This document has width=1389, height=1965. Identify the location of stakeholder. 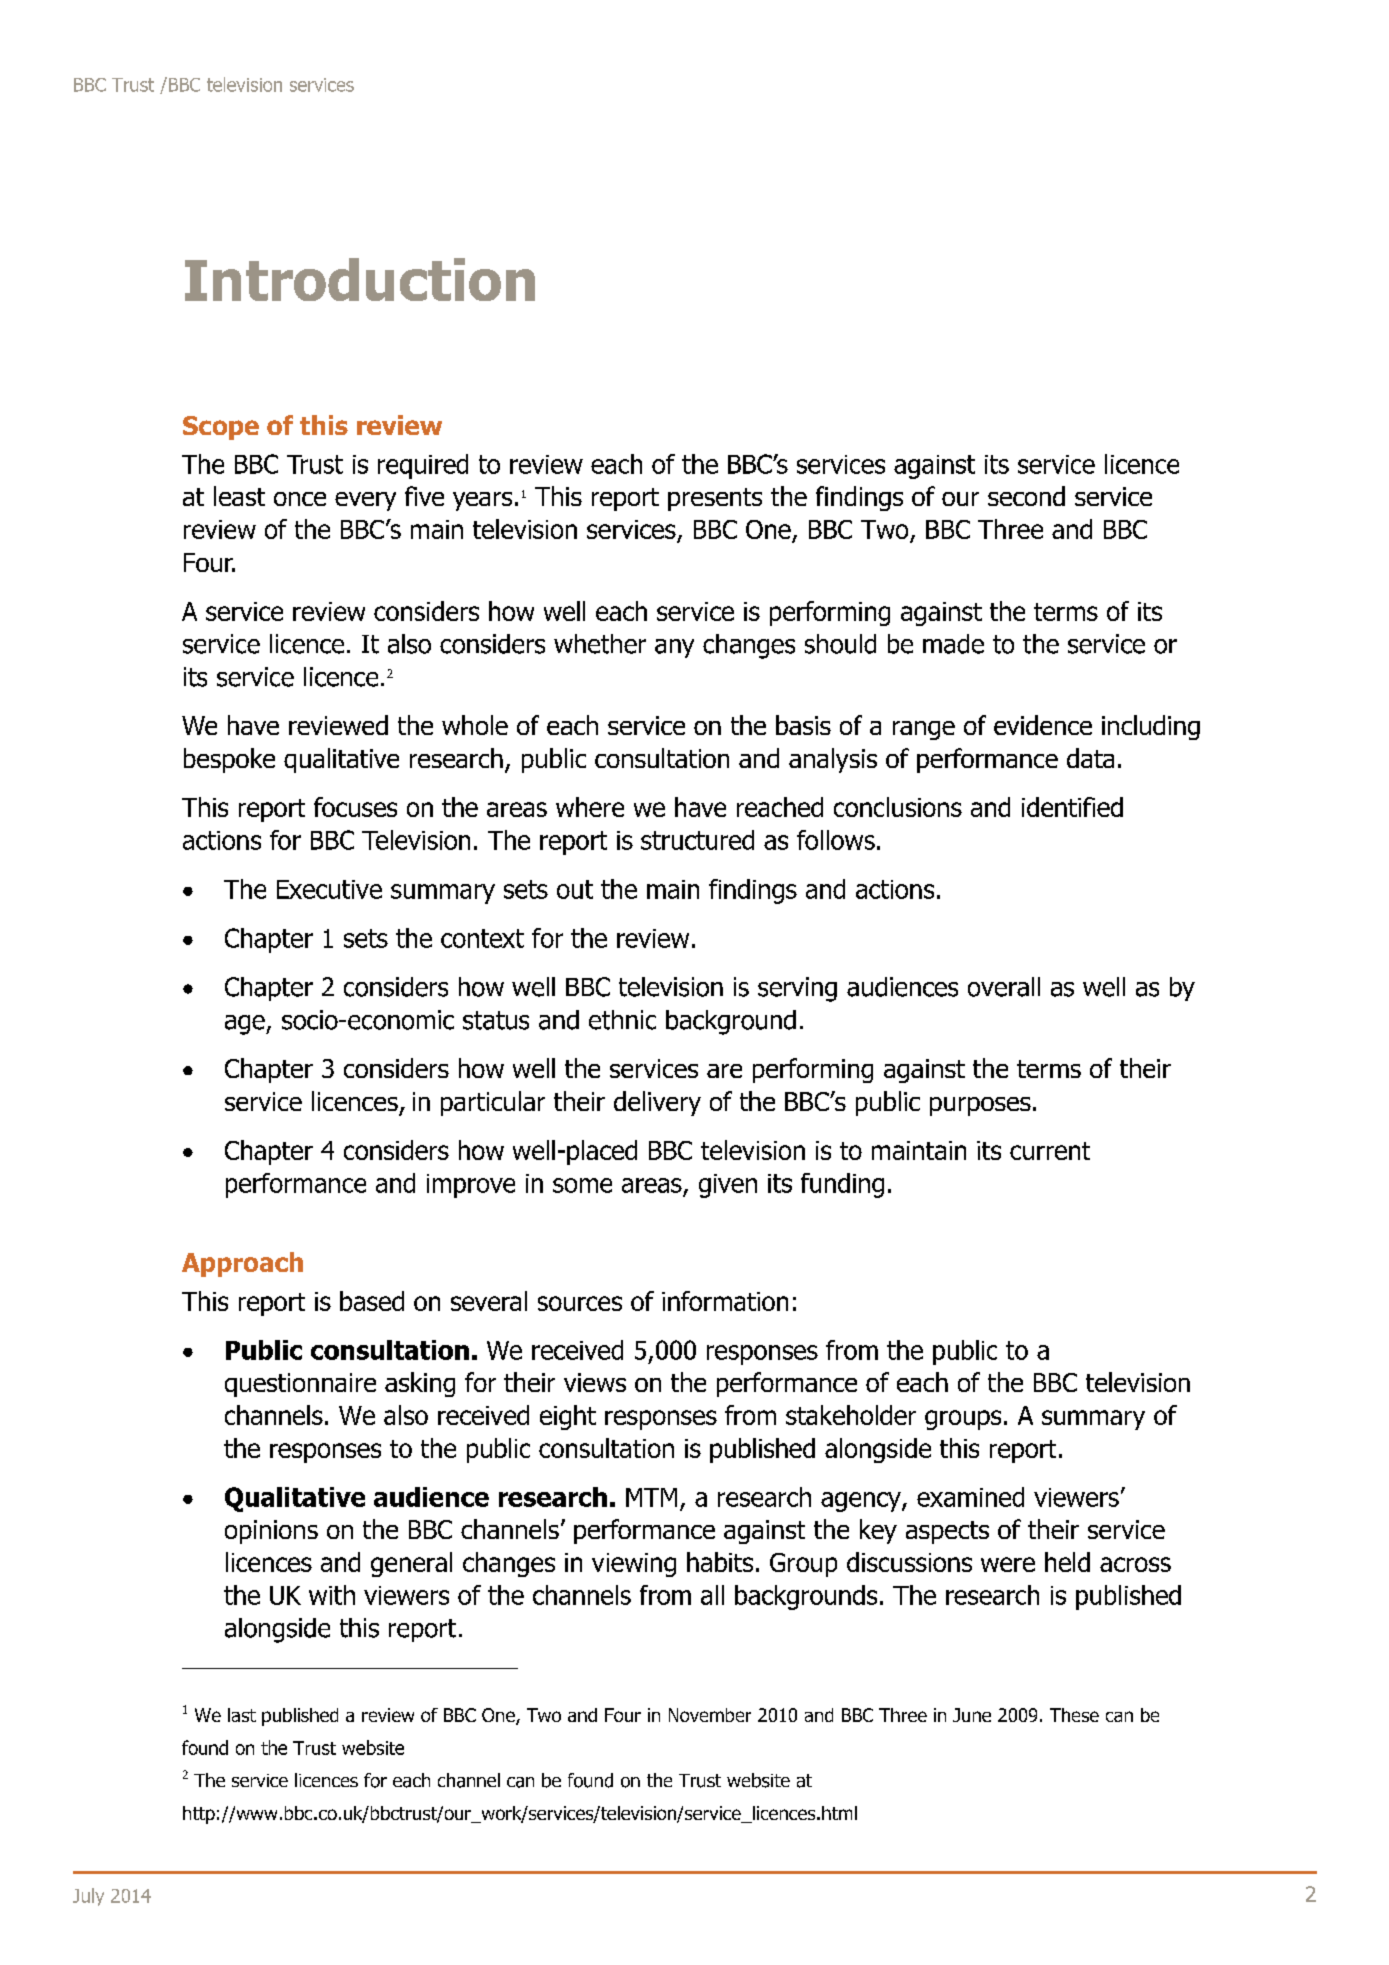
(851, 1415).
